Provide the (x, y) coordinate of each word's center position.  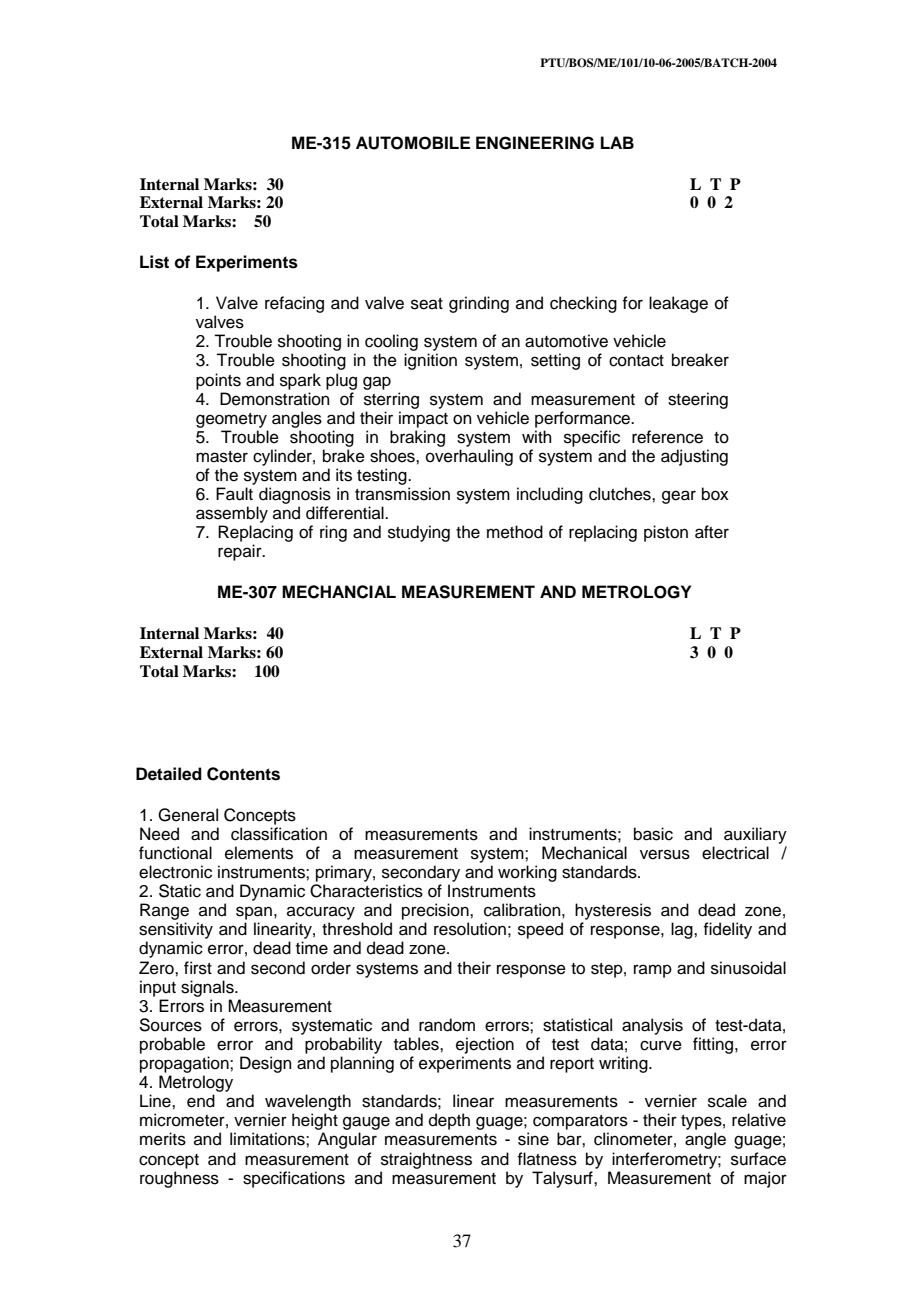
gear (679, 497)
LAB (617, 142)
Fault (234, 494)
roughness (179, 1179)
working (527, 873)
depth (449, 1121)
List (154, 262)
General (188, 815)
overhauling (469, 457)
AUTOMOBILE (413, 143)
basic (653, 834)
